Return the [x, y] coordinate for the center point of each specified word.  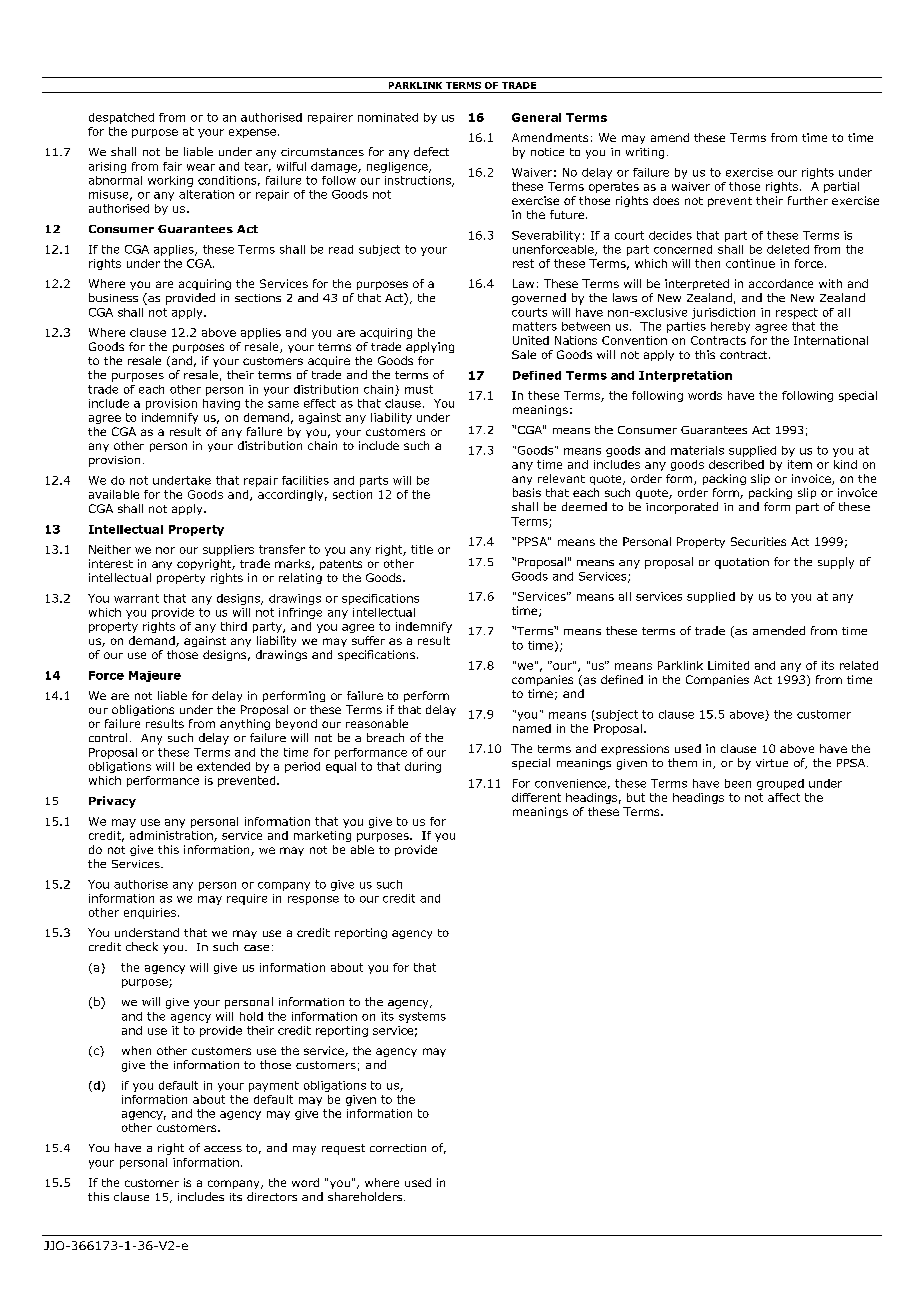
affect [784, 797]
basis [527, 492]
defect [431, 151]
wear [201, 167]
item [800, 464]
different [536, 797]
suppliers [228, 550]
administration [172, 836]
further [808, 200]
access [223, 1149]
